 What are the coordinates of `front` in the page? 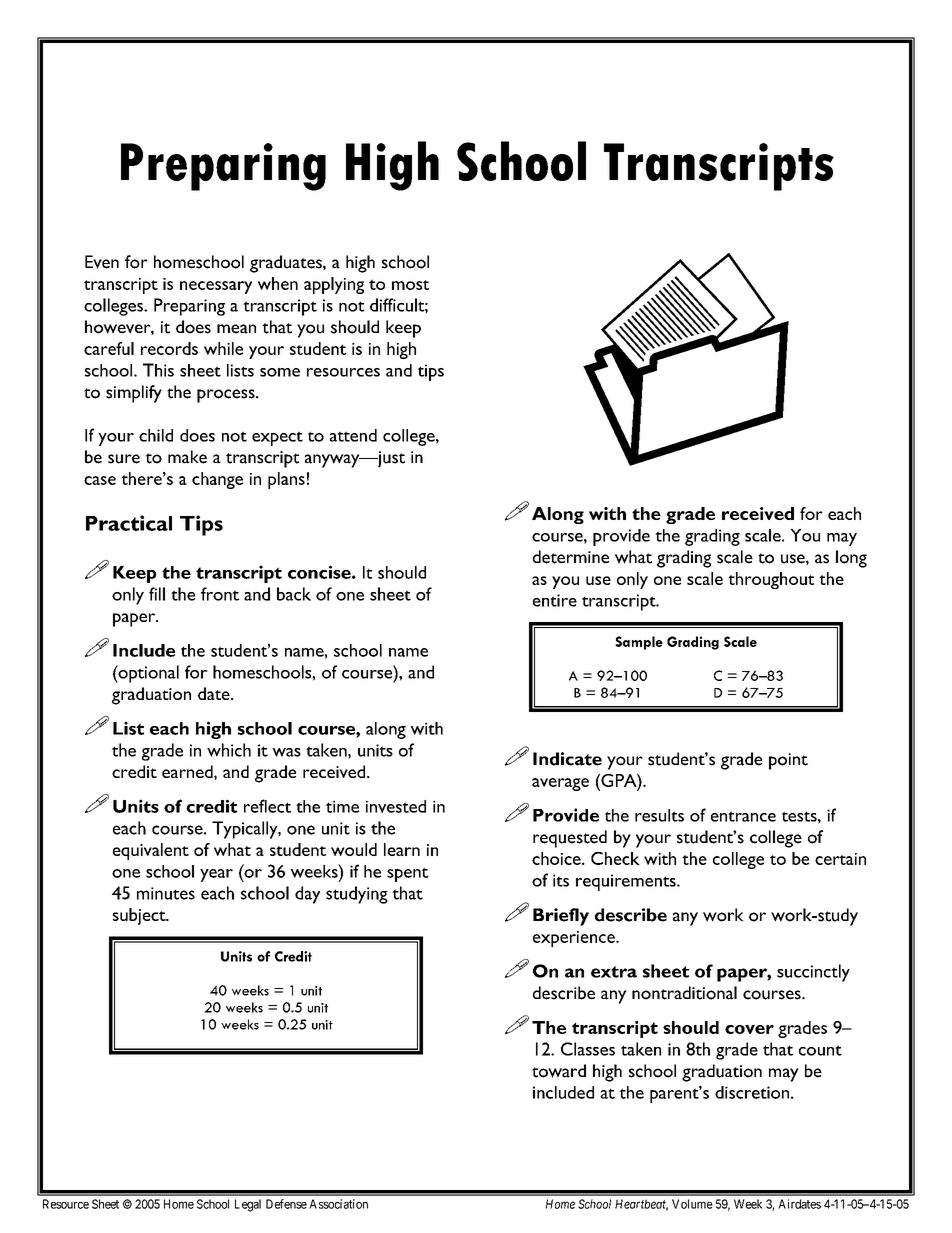 It's located at (220, 594).
